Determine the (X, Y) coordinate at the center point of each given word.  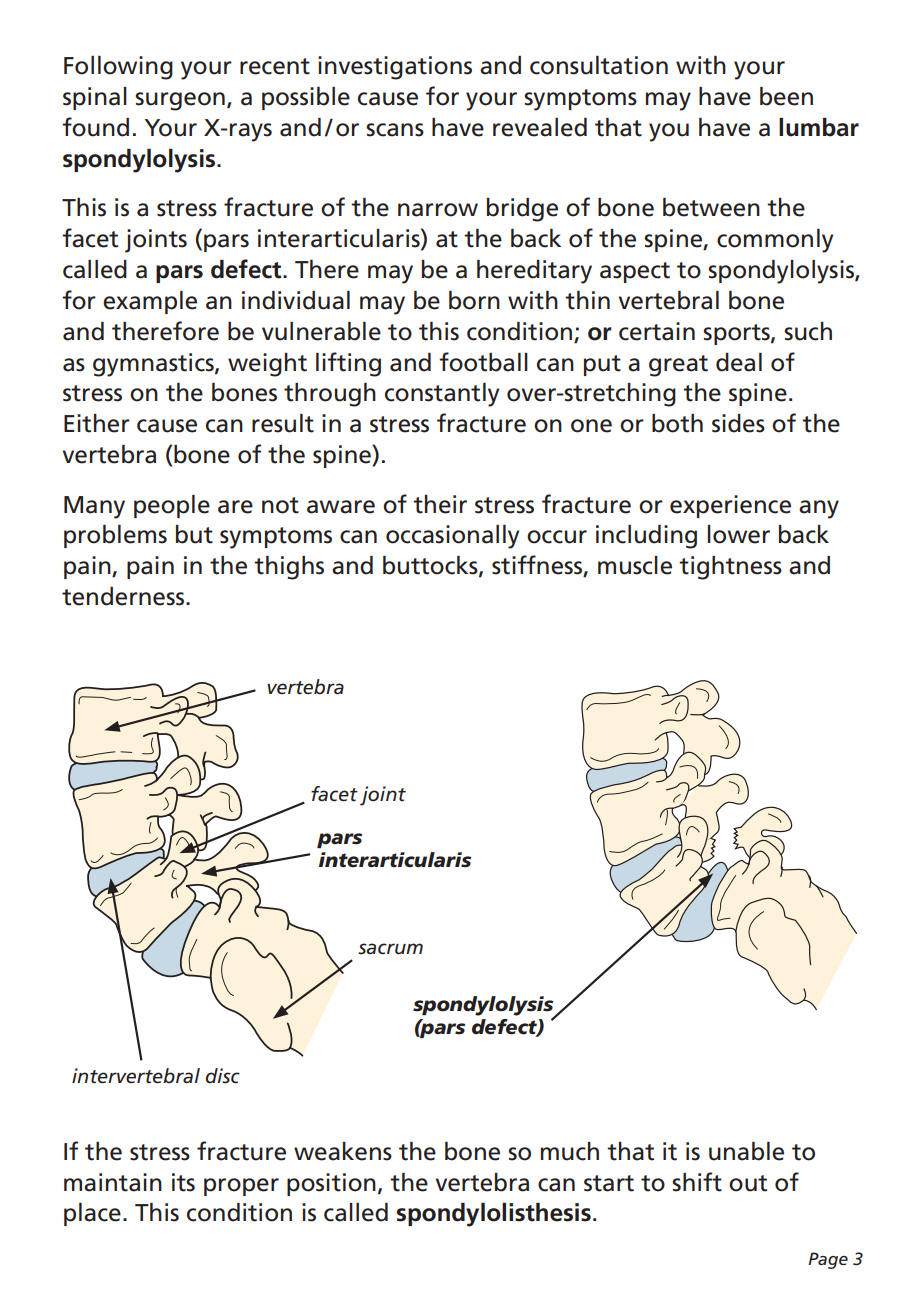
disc (223, 1076)
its (183, 1182)
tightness (730, 568)
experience (730, 506)
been (786, 96)
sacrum (390, 949)
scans (395, 130)
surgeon (180, 101)
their (440, 504)
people (172, 506)
